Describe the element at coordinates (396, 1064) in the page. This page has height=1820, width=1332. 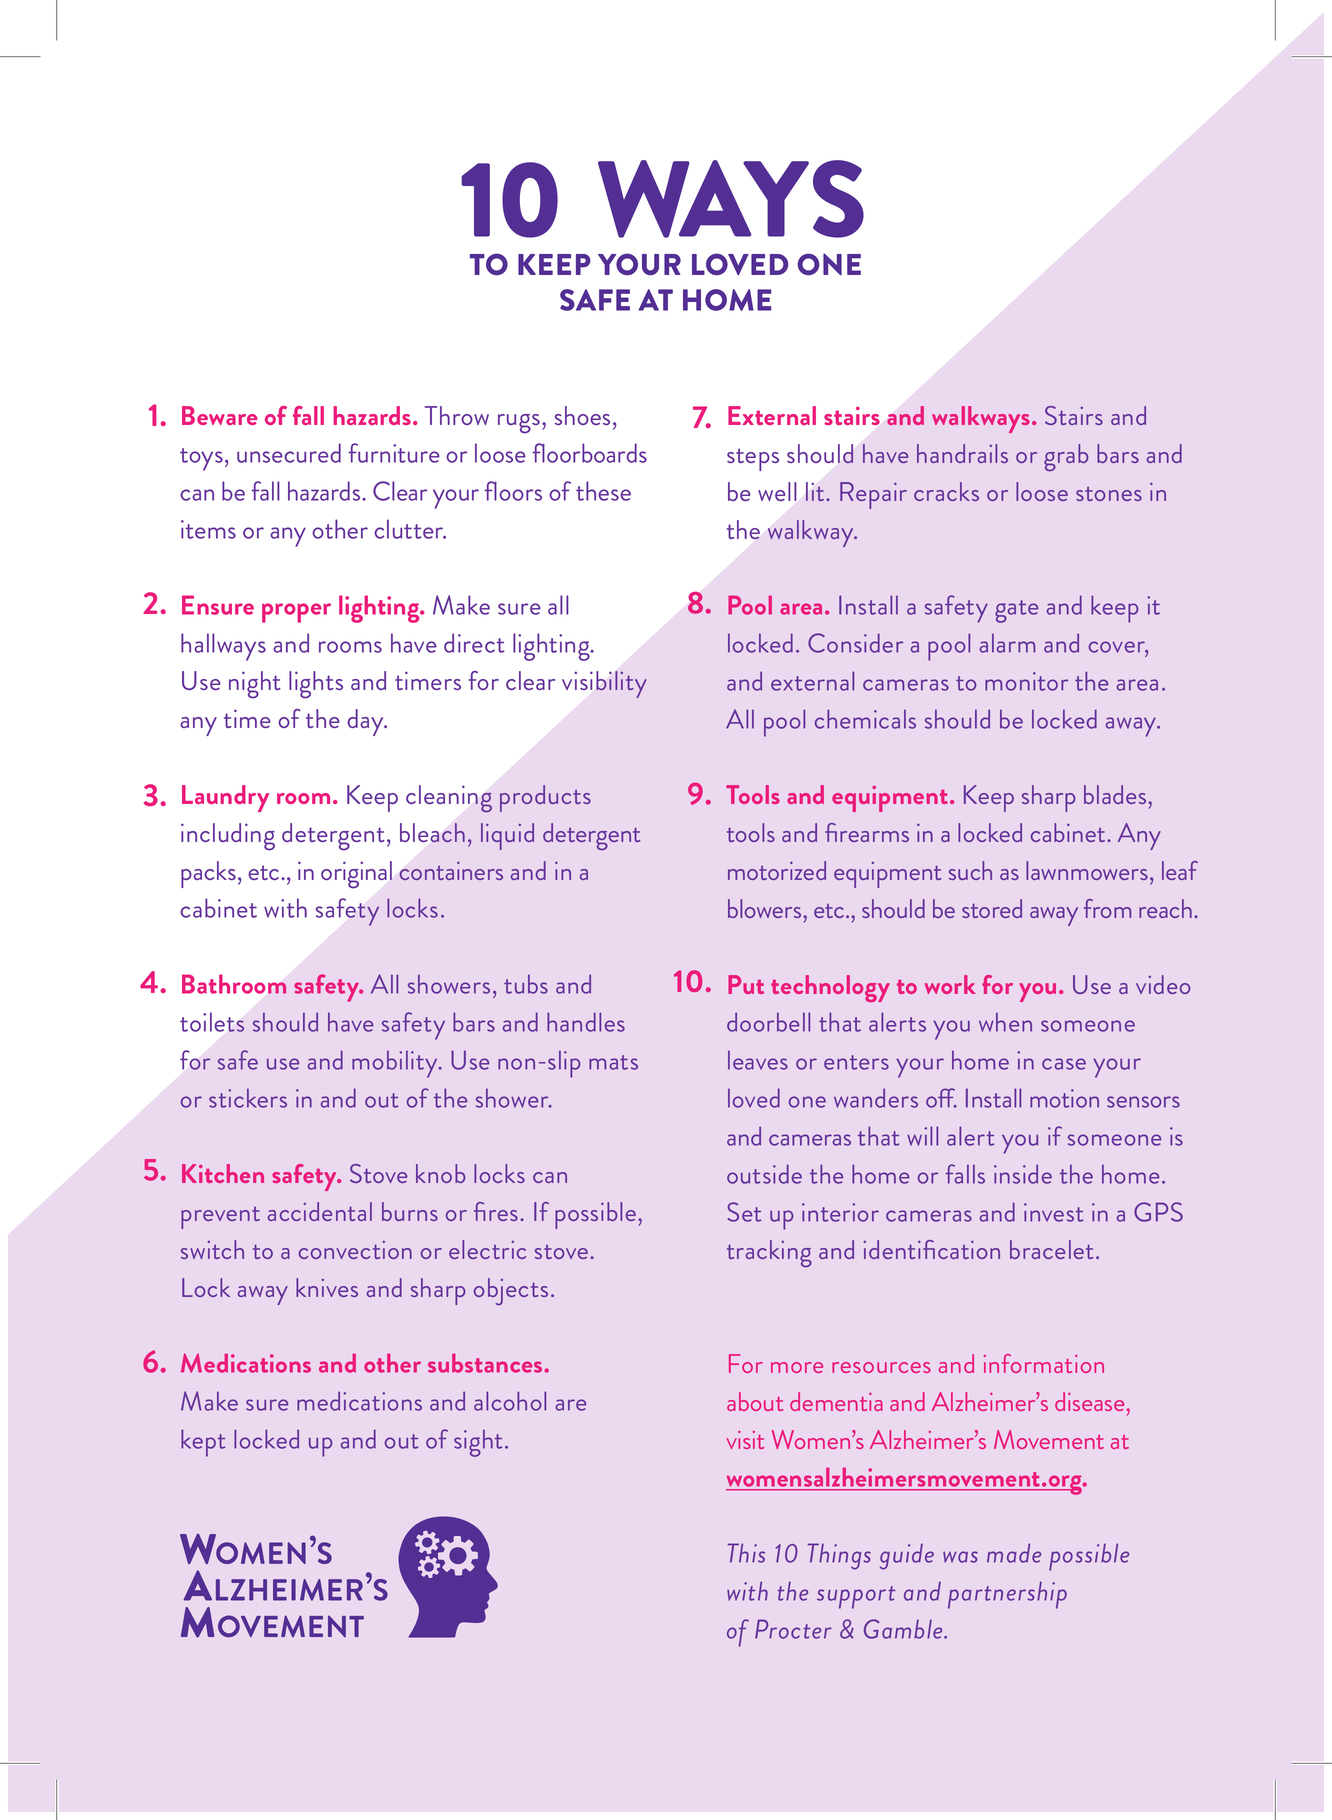
I see `mobility` at that location.
